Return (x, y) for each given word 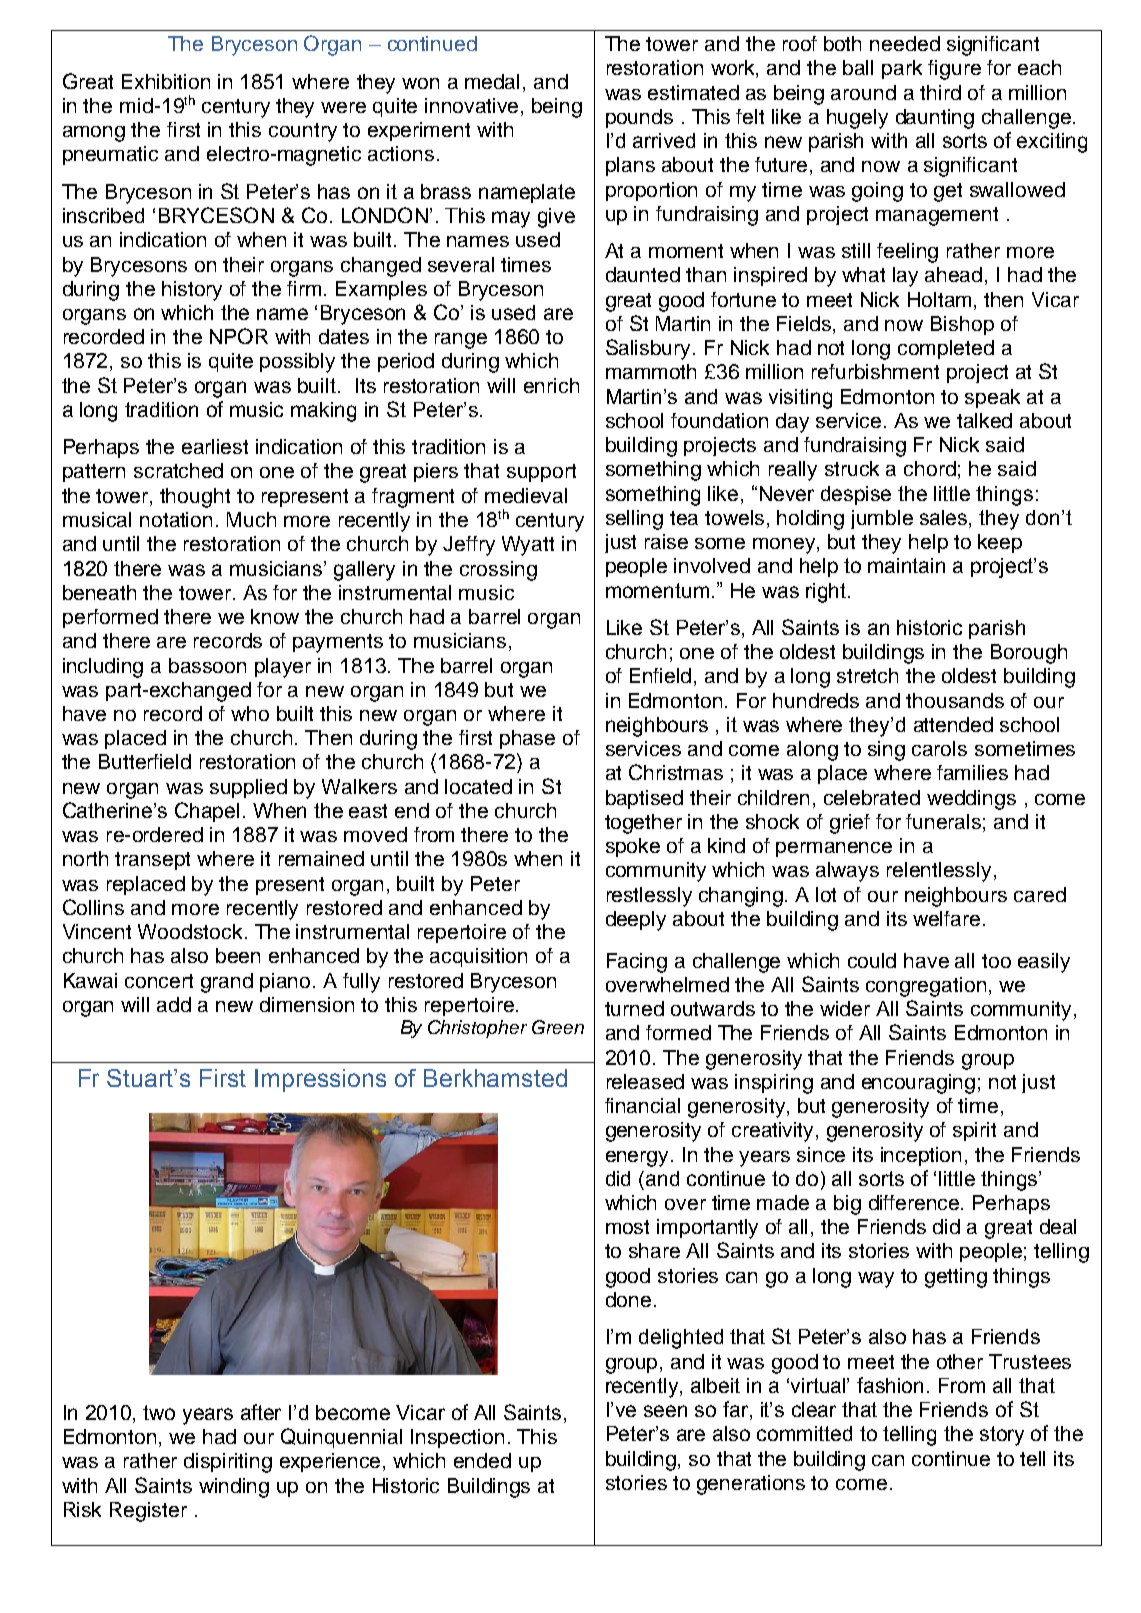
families (972, 772)
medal (492, 81)
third (940, 92)
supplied (248, 788)
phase (527, 739)
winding (234, 1488)
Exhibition (166, 81)
